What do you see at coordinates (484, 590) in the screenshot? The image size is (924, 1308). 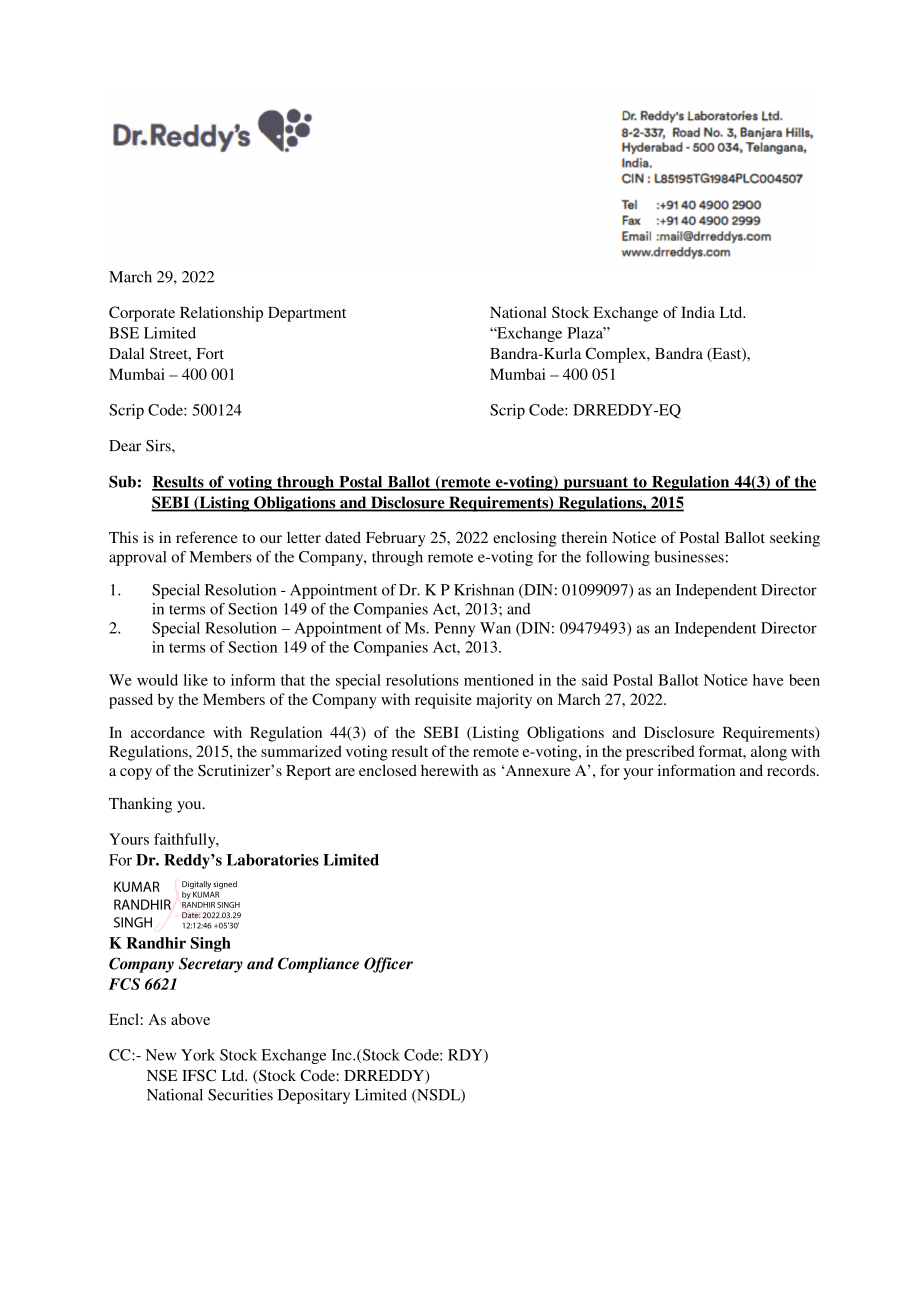 I see `Krishnan` at bounding box center [484, 590].
